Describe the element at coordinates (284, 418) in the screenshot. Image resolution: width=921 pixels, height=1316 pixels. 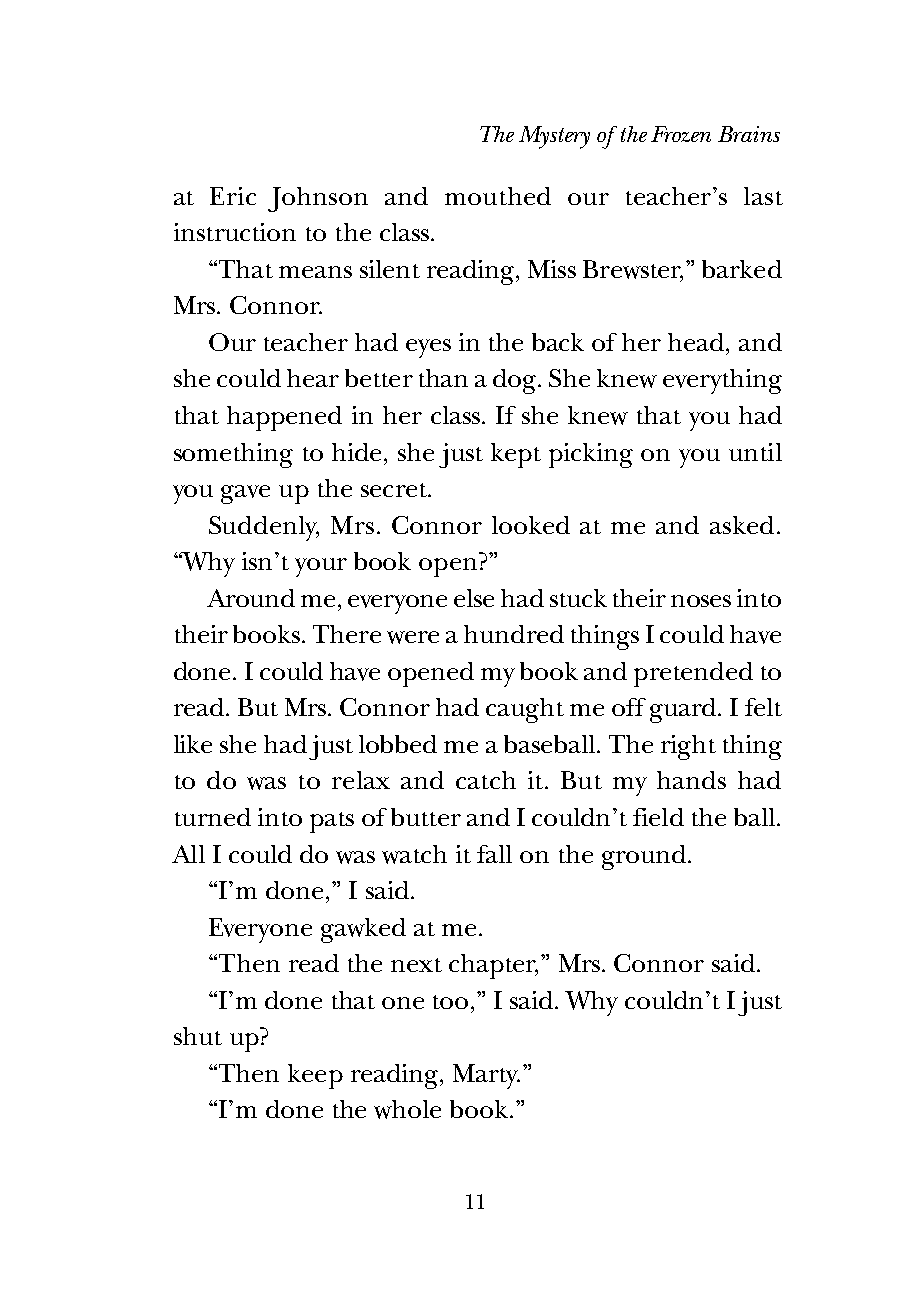
I see `happened` at that location.
